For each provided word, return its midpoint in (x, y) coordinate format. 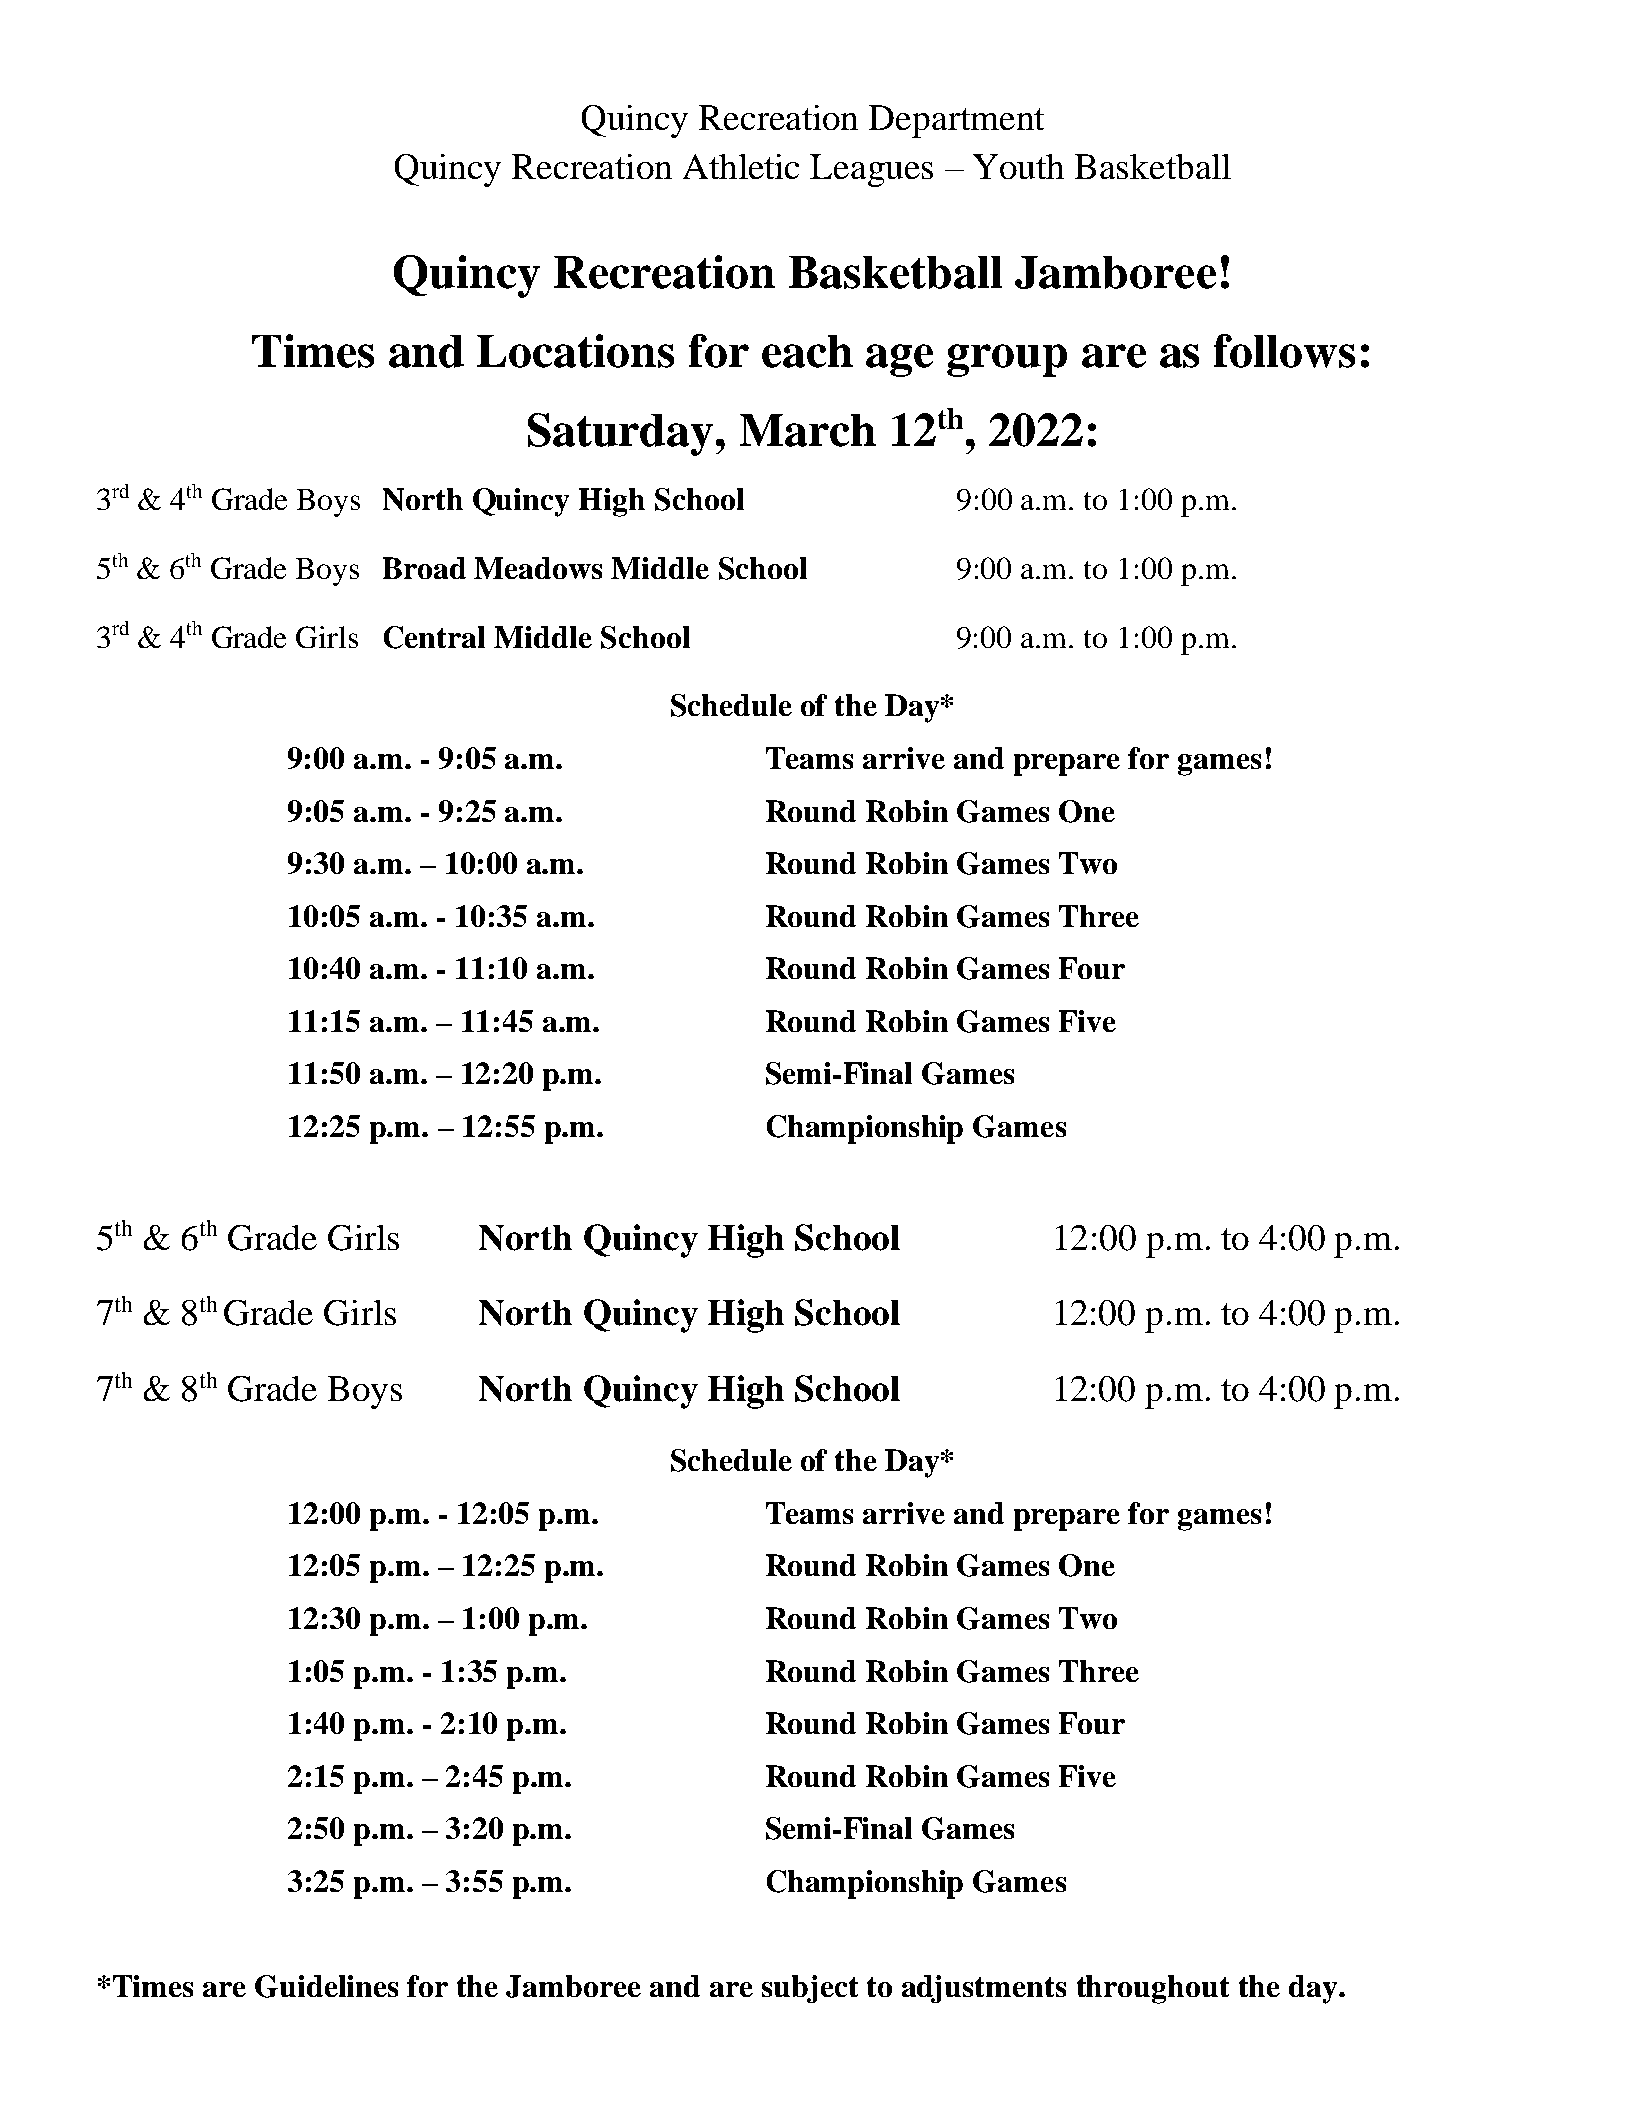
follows (1284, 351)
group (1007, 360)
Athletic (741, 166)
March (808, 430)
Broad (424, 568)
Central (434, 637)
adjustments (984, 1989)
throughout (1153, 1989)
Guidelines (326, 1986)
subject (810, 1989)
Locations (575, 351)
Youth (1018, 166)
